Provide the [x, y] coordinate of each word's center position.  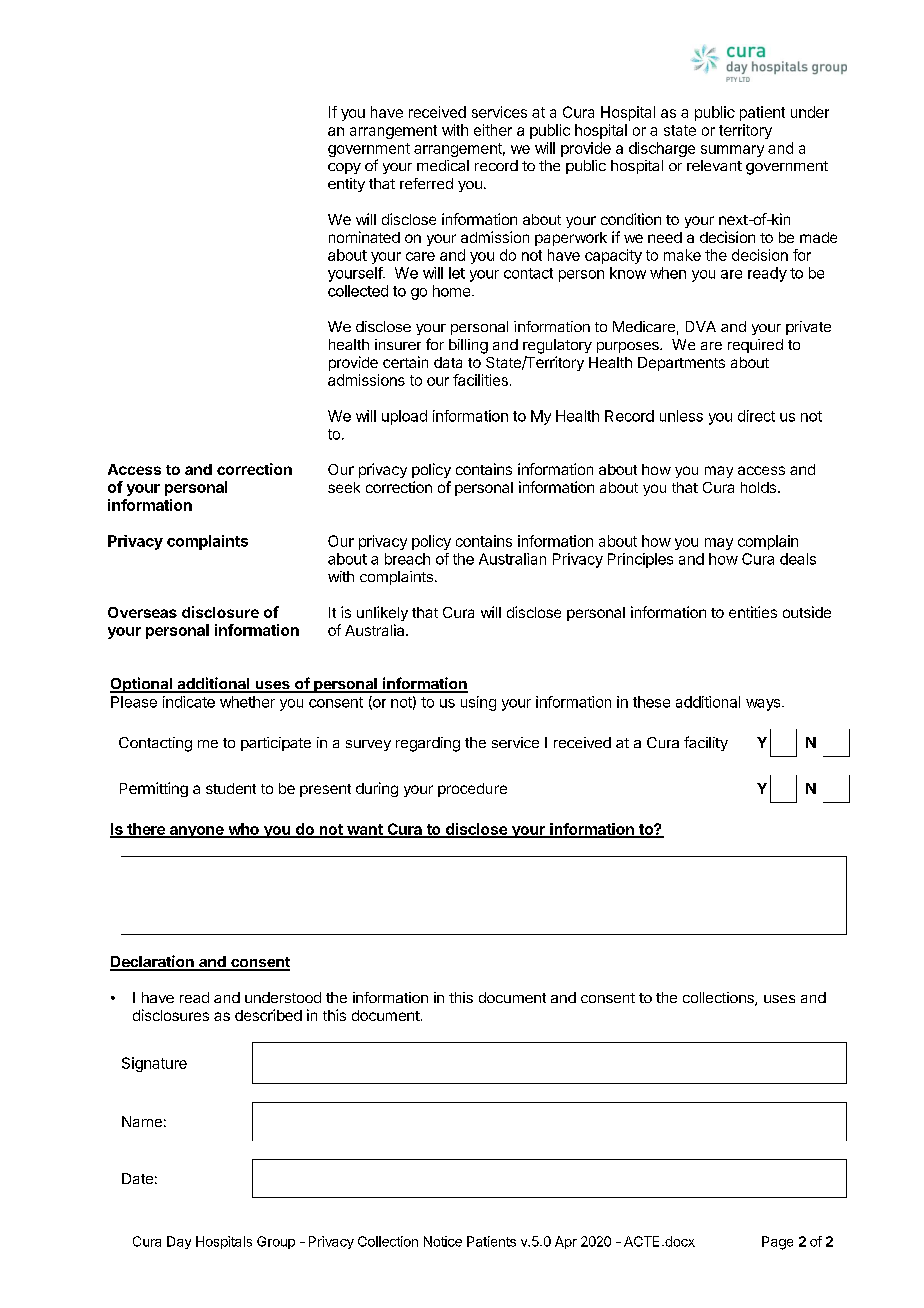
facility [706, 743]
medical [443, 165]
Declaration [153, 962]
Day [179, 1242]
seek [344, 487]
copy [344, 168]
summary [732, 151]
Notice [443, 1241]
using [478, 703]
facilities [480, 380]
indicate [189, 702]
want [365, 830]
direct [756, 416]
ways [764, 705]
